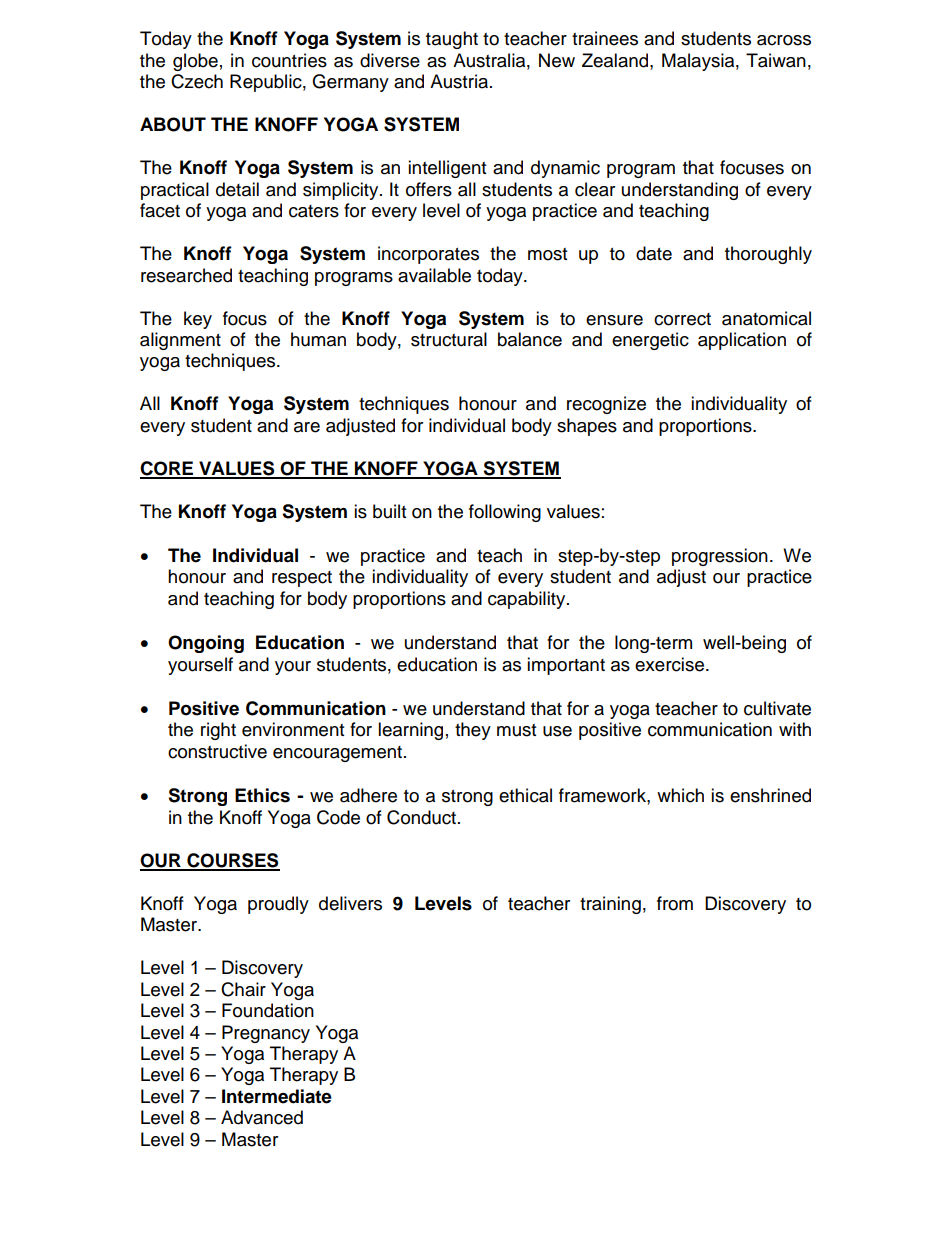 The height and width of the screenshot is (1233, 952). Describe the element at coordinates (423, 817) in the screenshot. I see `Conduct` at that location.
